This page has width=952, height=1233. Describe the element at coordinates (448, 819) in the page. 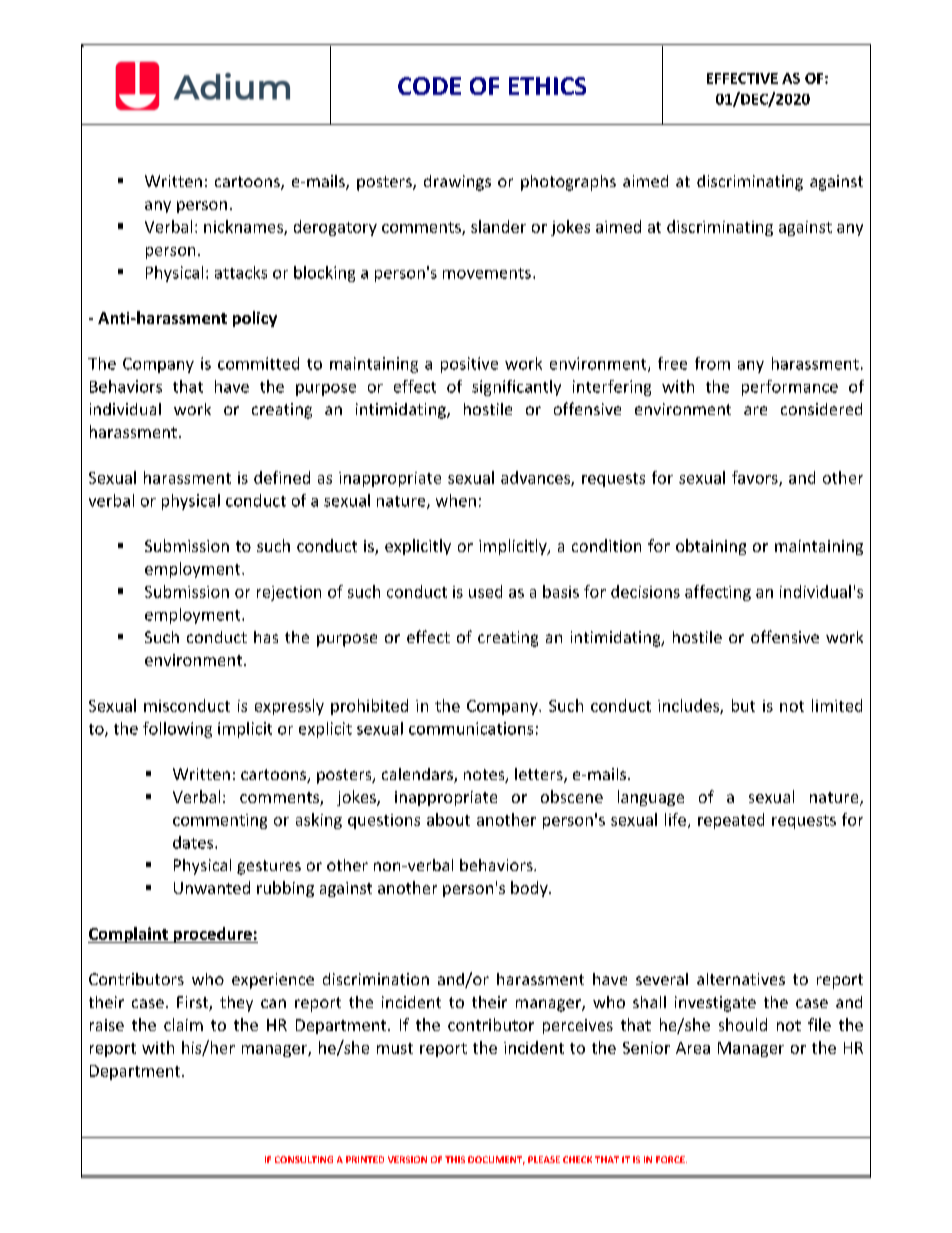

I see `about` at that location.
